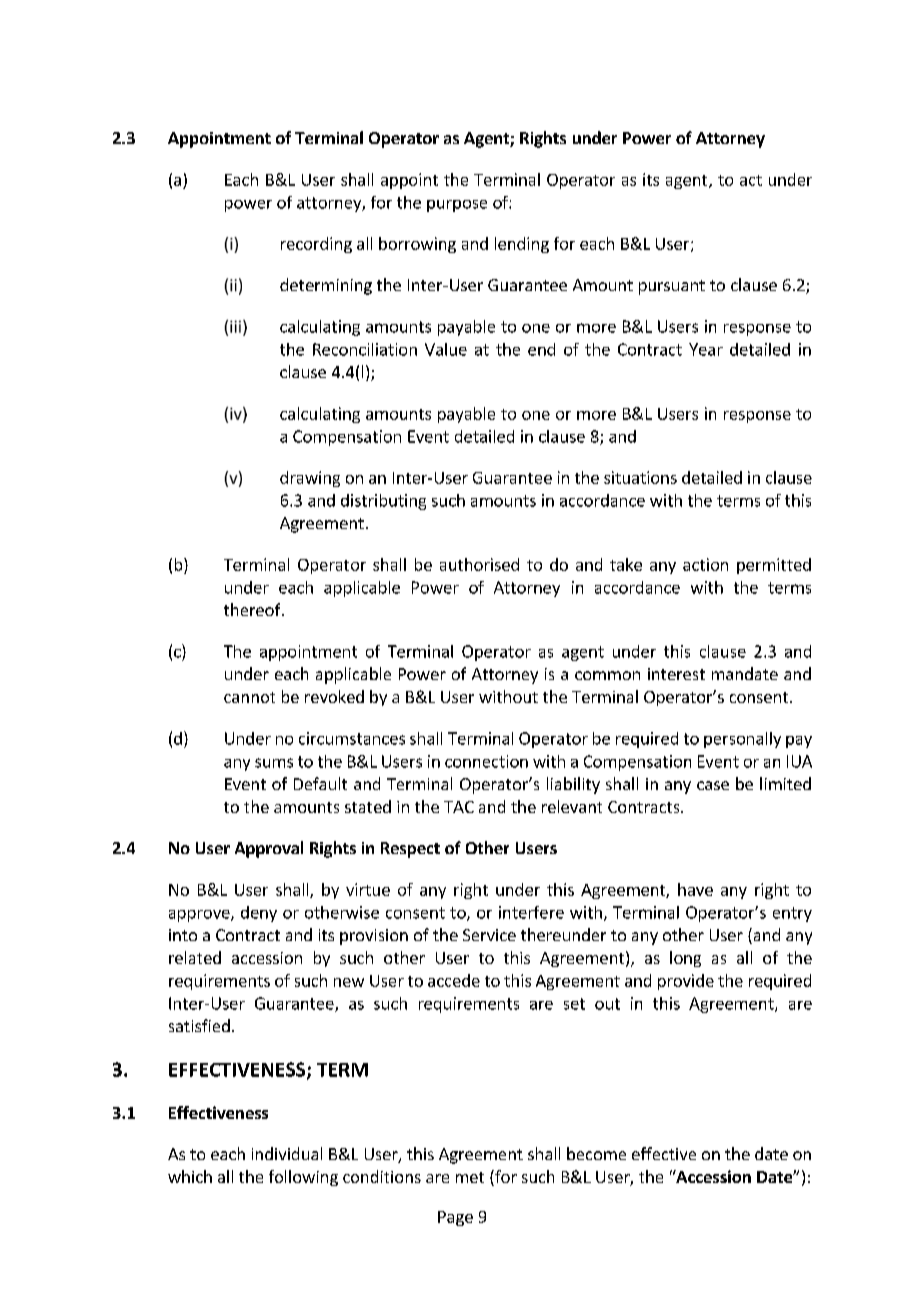  What do you see at coordinates (522, 245) in the image?
I see `lending` at bounding box center [522, 245].
